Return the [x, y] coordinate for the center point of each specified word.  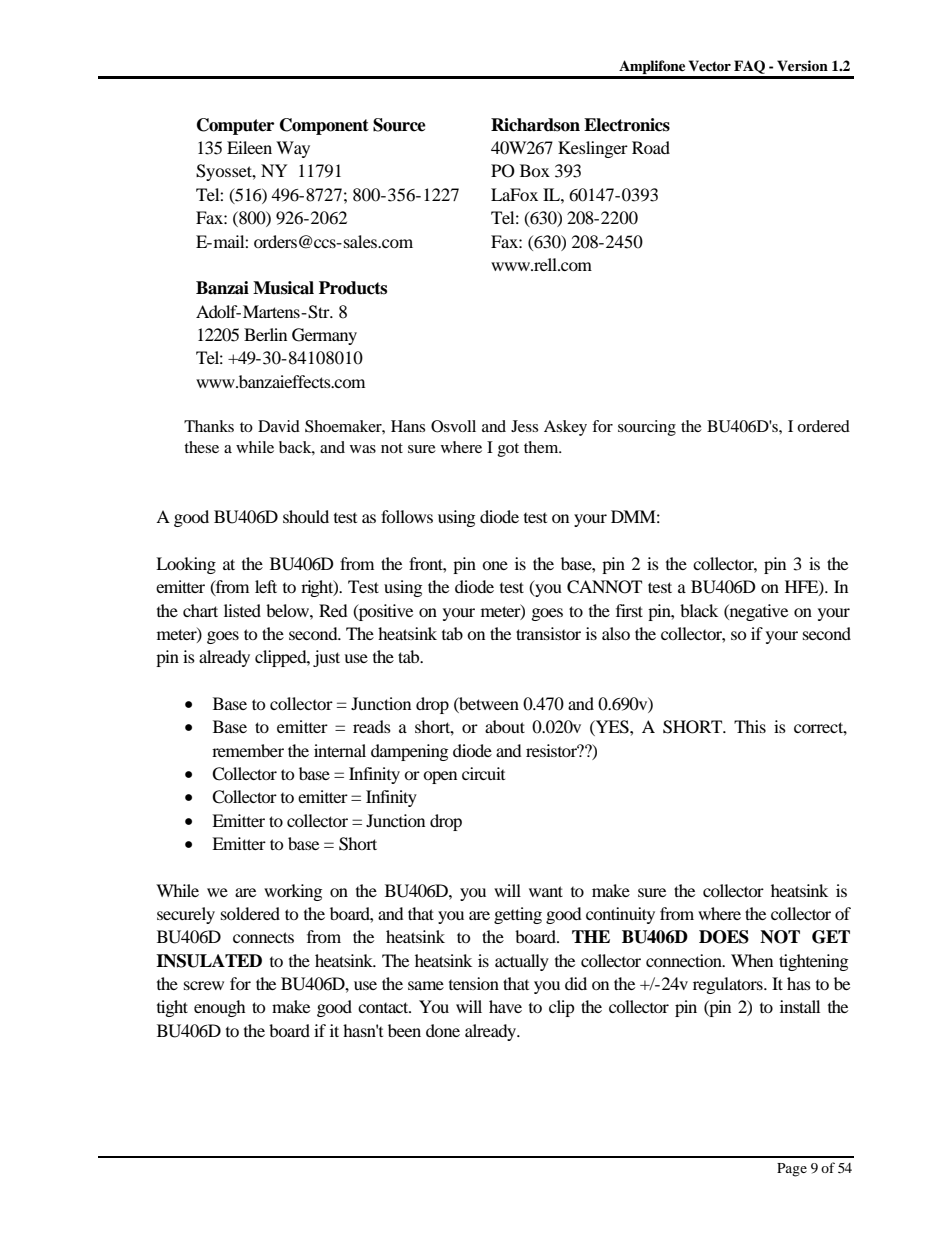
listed [242, 610]
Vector [710, 66]
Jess [524, 426]
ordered [823, 426]
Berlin [265, 334]
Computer [235, 126]
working [293, 892]
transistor [548, 633]
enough [220, 1008]
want [546, 891]
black [699, 610]
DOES [724, 937]
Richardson [535, 125]
